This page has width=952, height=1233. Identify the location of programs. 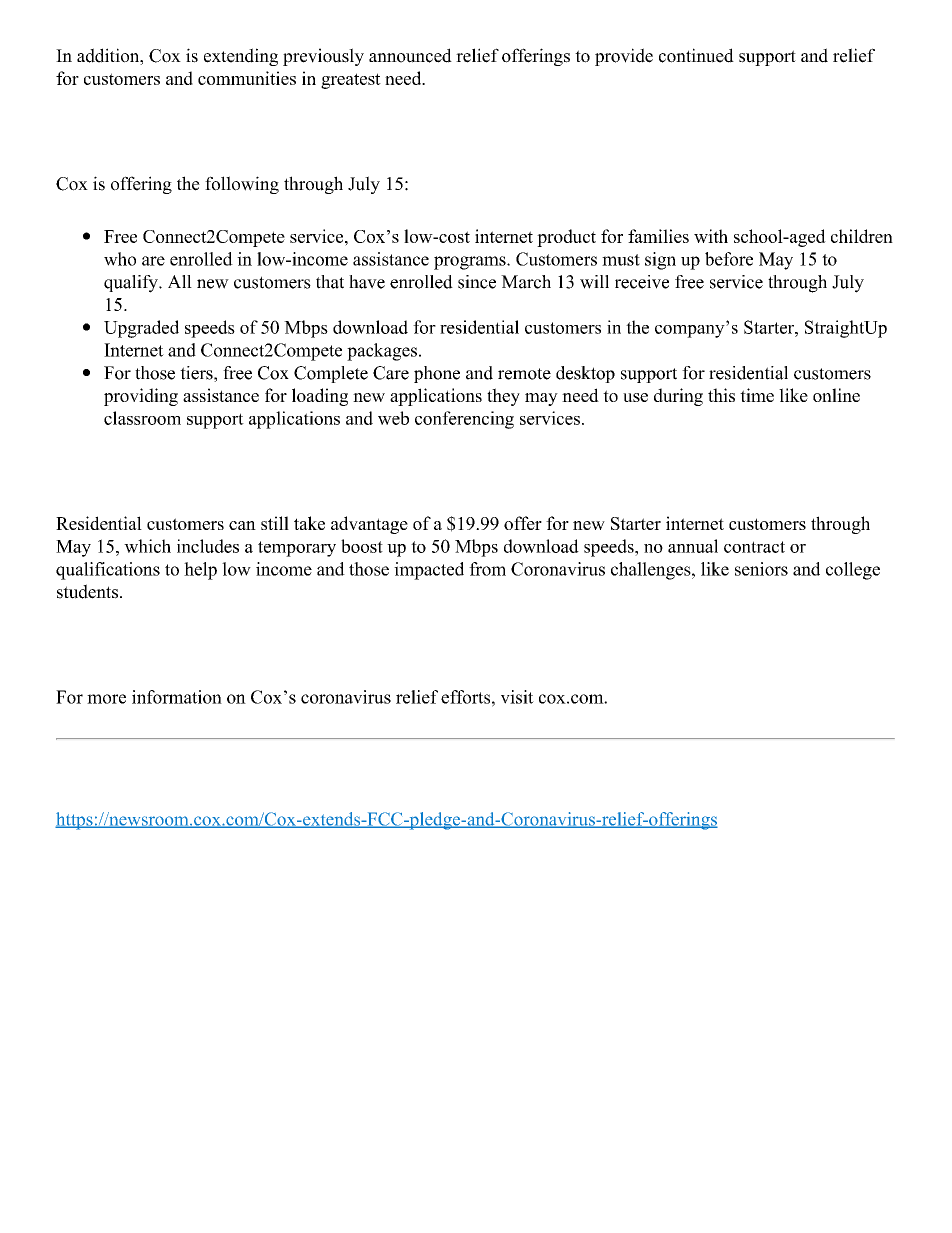
(471, 263).
